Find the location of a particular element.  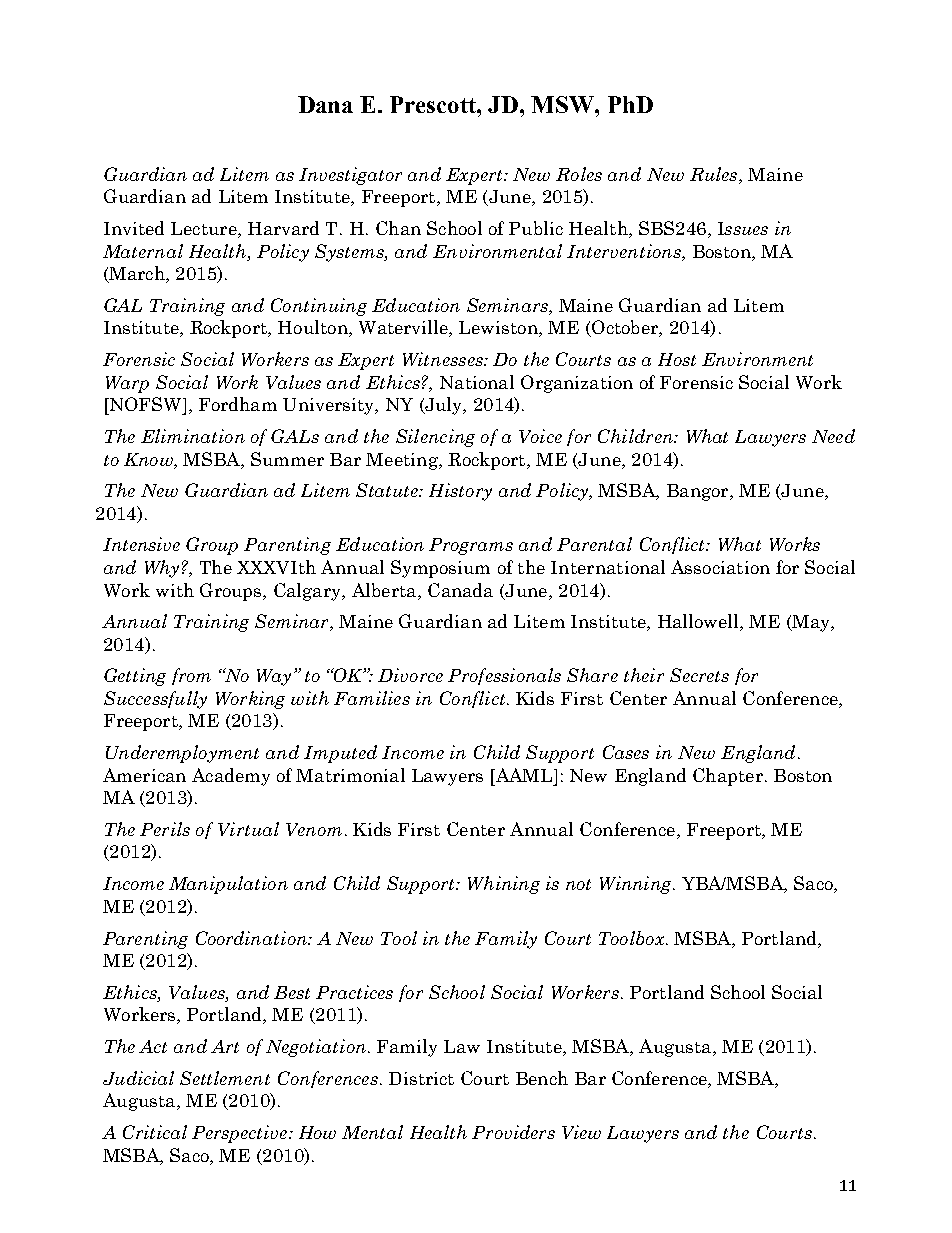

Whining is located at coordinates (504, 885).
